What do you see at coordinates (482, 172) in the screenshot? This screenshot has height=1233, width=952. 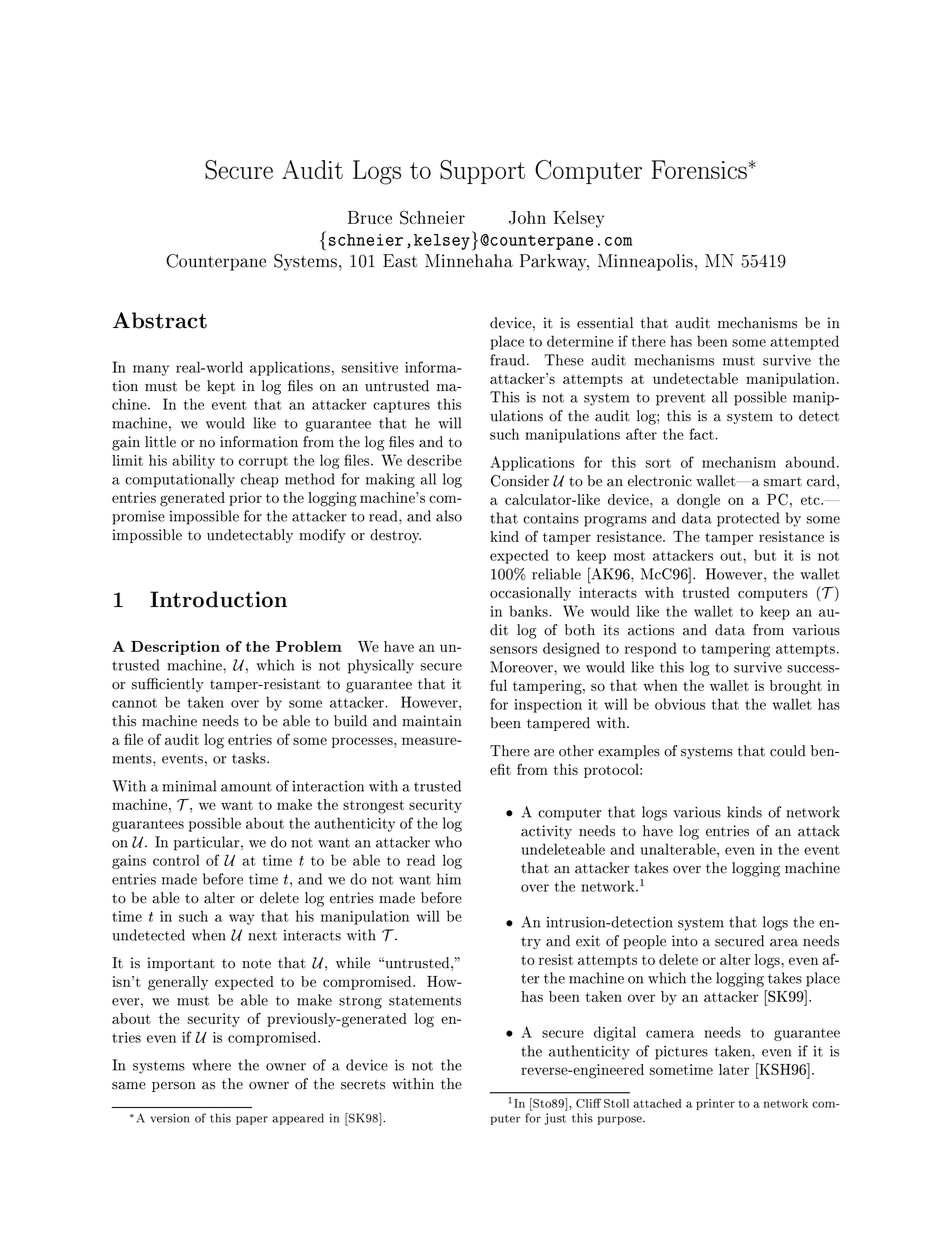 I see `Support` at bounding box center [482, 172].
